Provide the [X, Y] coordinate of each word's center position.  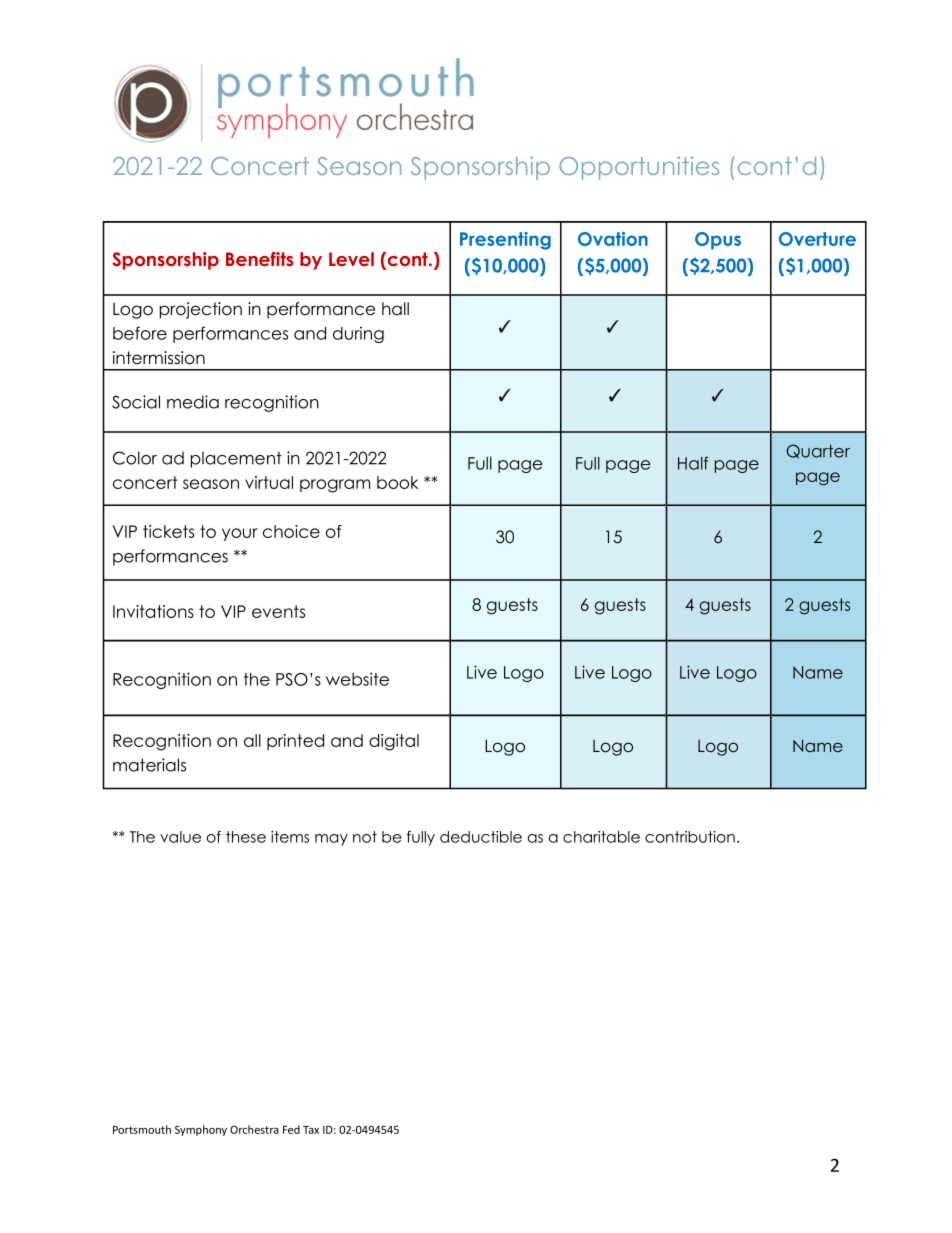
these [246, 837]
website [357, 679]
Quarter [818, 451]
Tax [311, 1130]
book [398, 482]
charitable [601, 837]
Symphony [201, 1130]
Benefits [259, 259]
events [278, 611]
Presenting [505, 241]
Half [693, 463]
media [193, 402]
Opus [718, 241]
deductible [481, 837]
